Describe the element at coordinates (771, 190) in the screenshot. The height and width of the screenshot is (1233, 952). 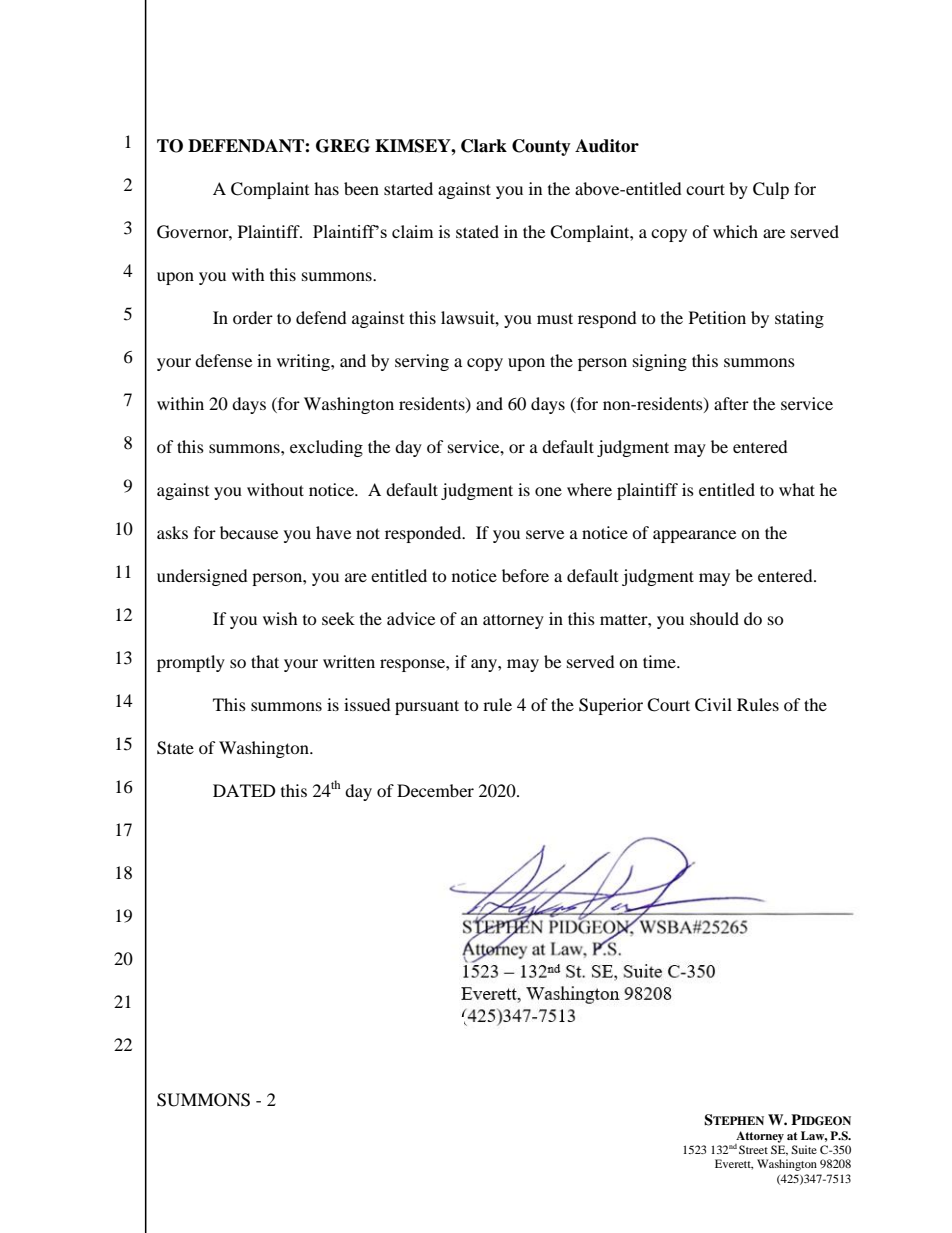
I see `Culp` at that location.
